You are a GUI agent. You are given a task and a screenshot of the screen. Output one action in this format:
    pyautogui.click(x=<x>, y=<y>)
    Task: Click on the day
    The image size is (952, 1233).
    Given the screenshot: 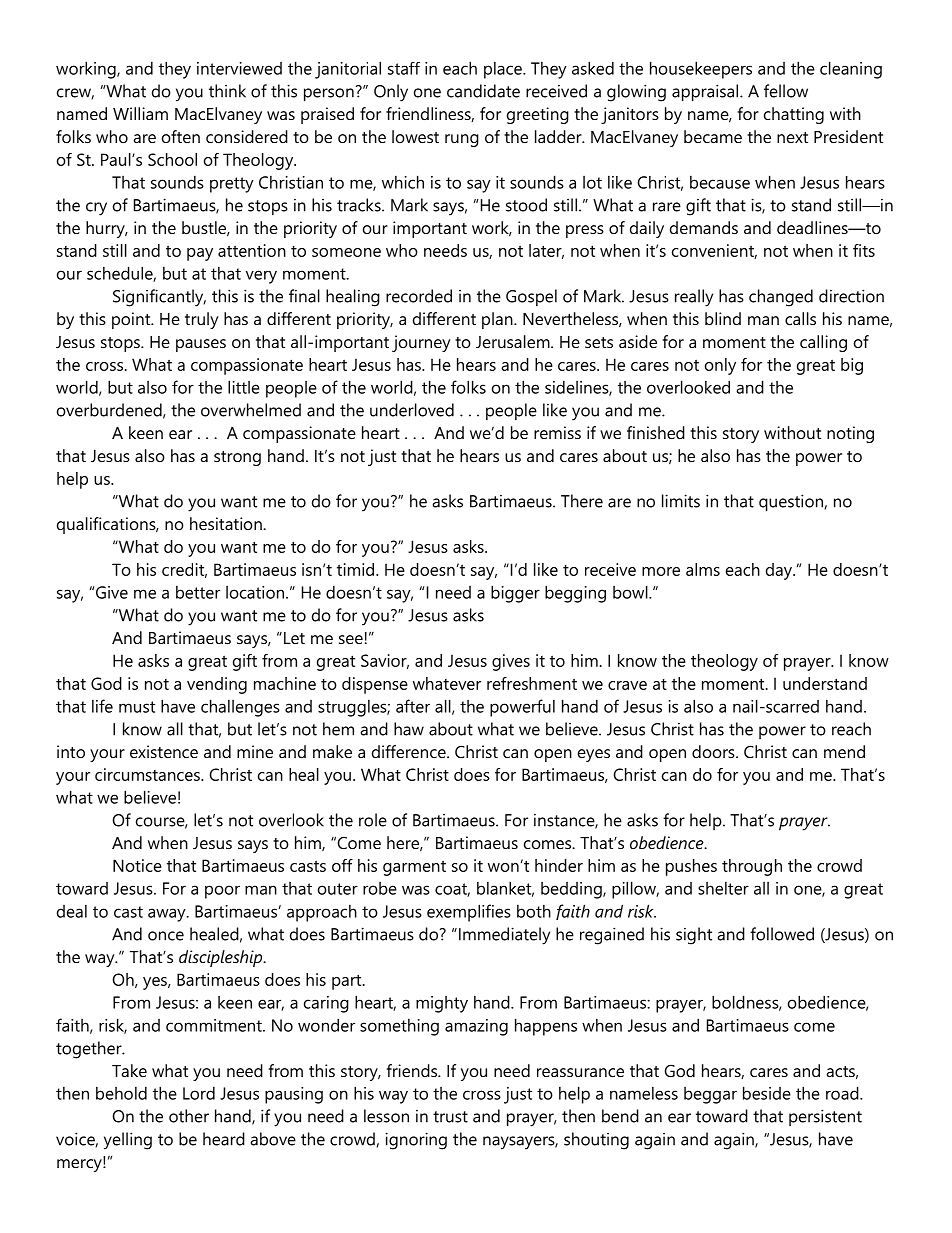 What is the action you would take?
    pyautogui.click(x=780, y=571)
